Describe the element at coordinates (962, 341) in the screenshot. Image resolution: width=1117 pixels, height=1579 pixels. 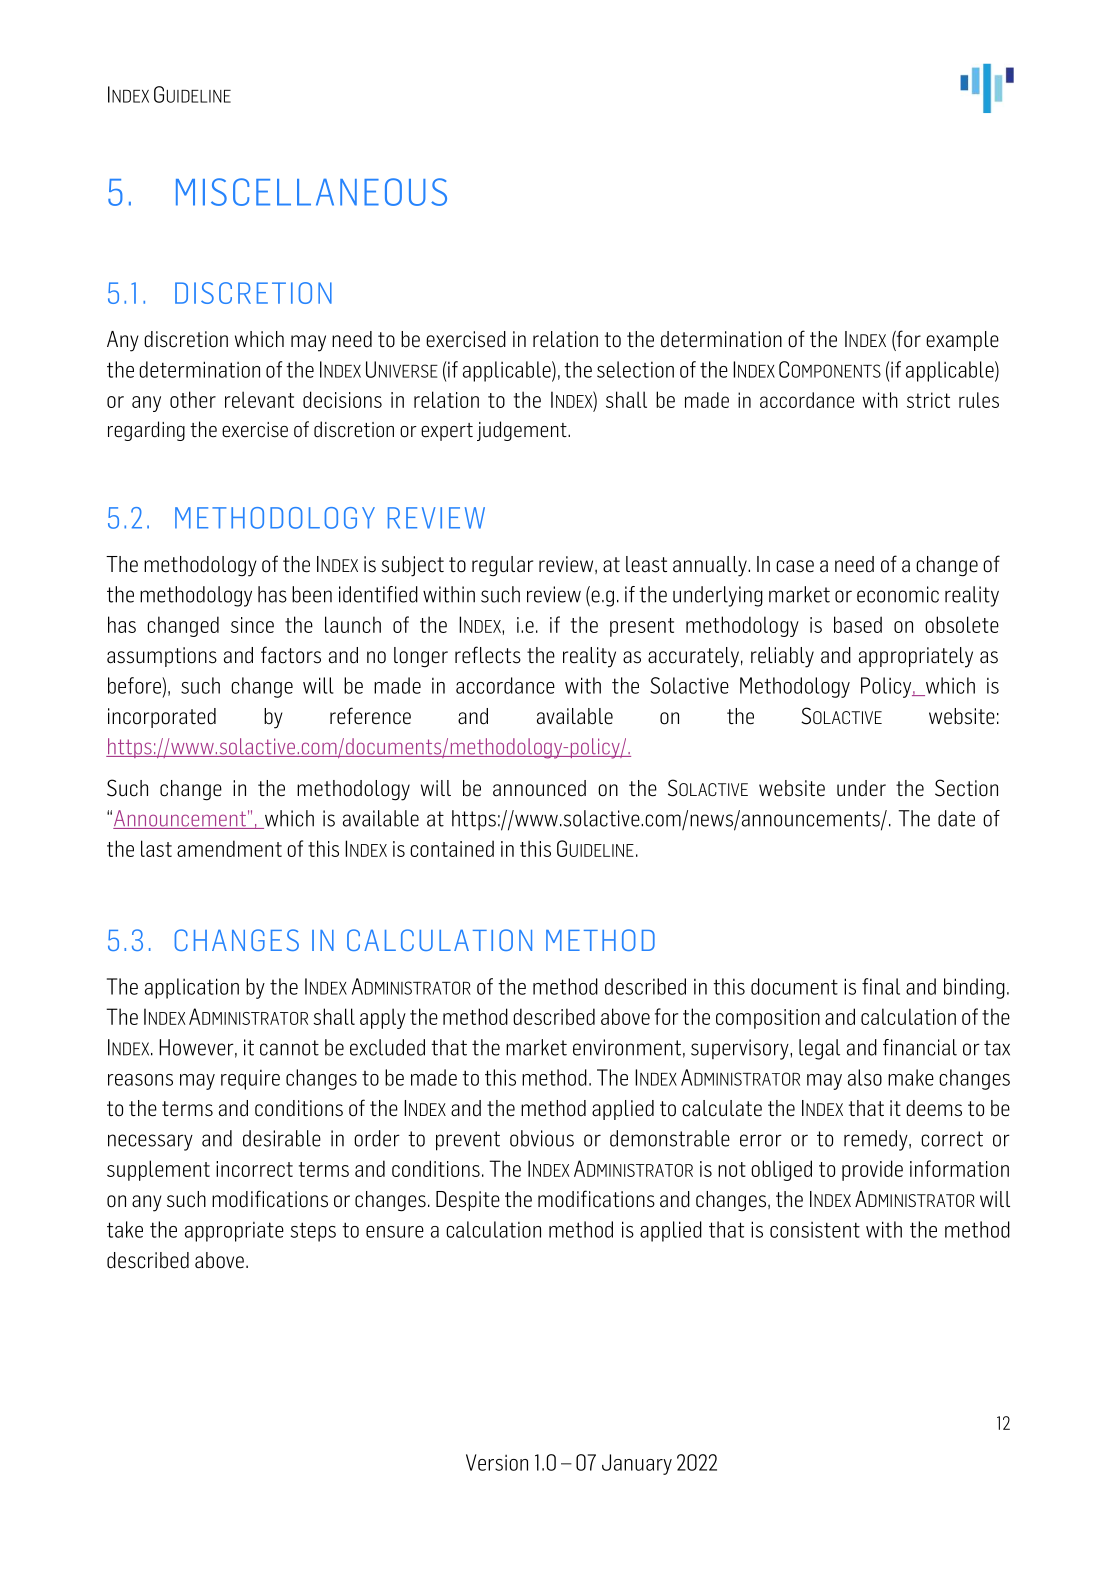
I see `example` at that location.
